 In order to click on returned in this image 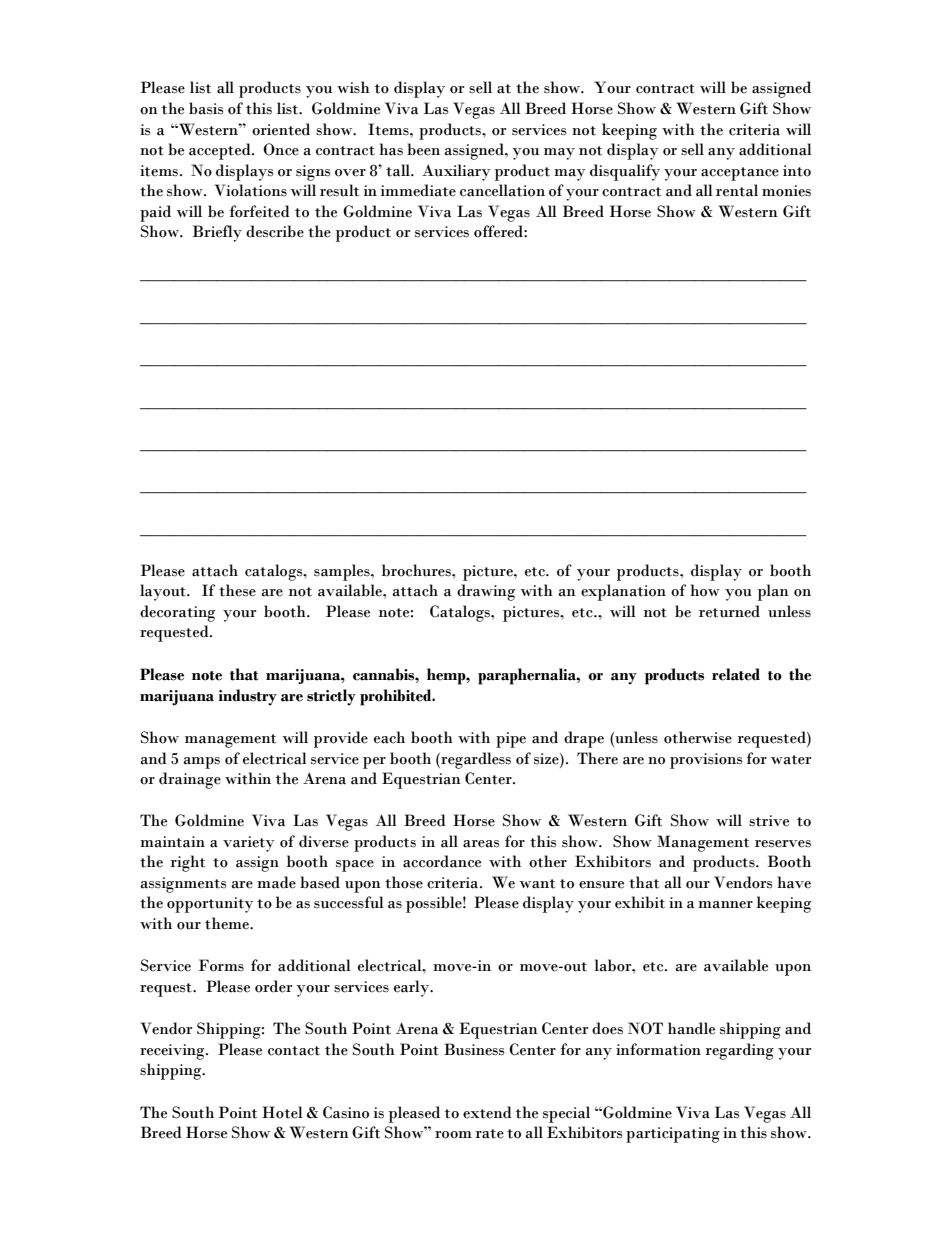, I will do `click(729, 611)`.
